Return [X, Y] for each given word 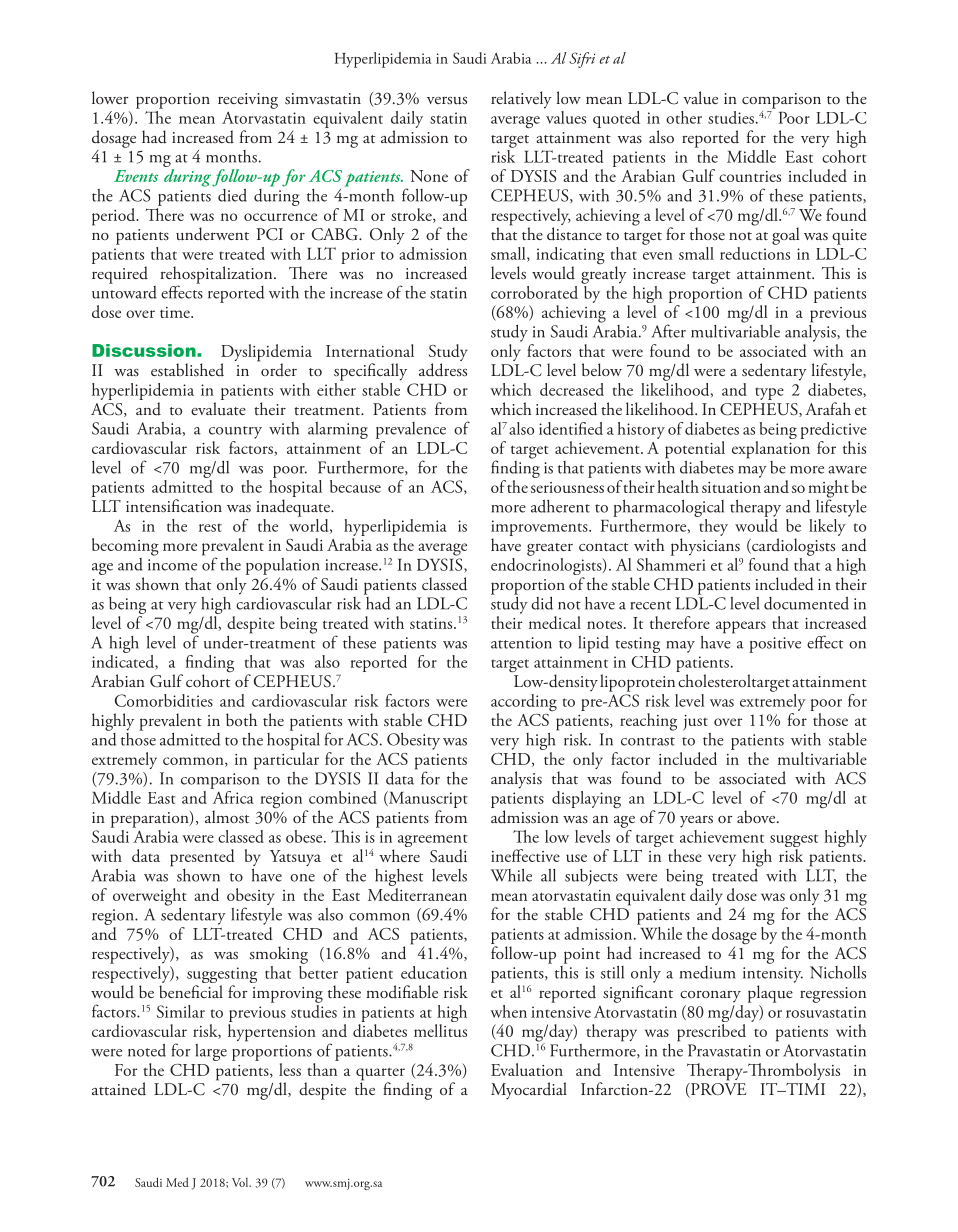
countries [750, 176]
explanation [771, 450]
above [757, 816]
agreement [433, 842]
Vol [241, 1182]
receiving [248, 101]
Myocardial [529, 1091]
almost [227, 816]
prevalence [411, 430]
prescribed [711, 1033]
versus [447, 101]
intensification [174, 505]
